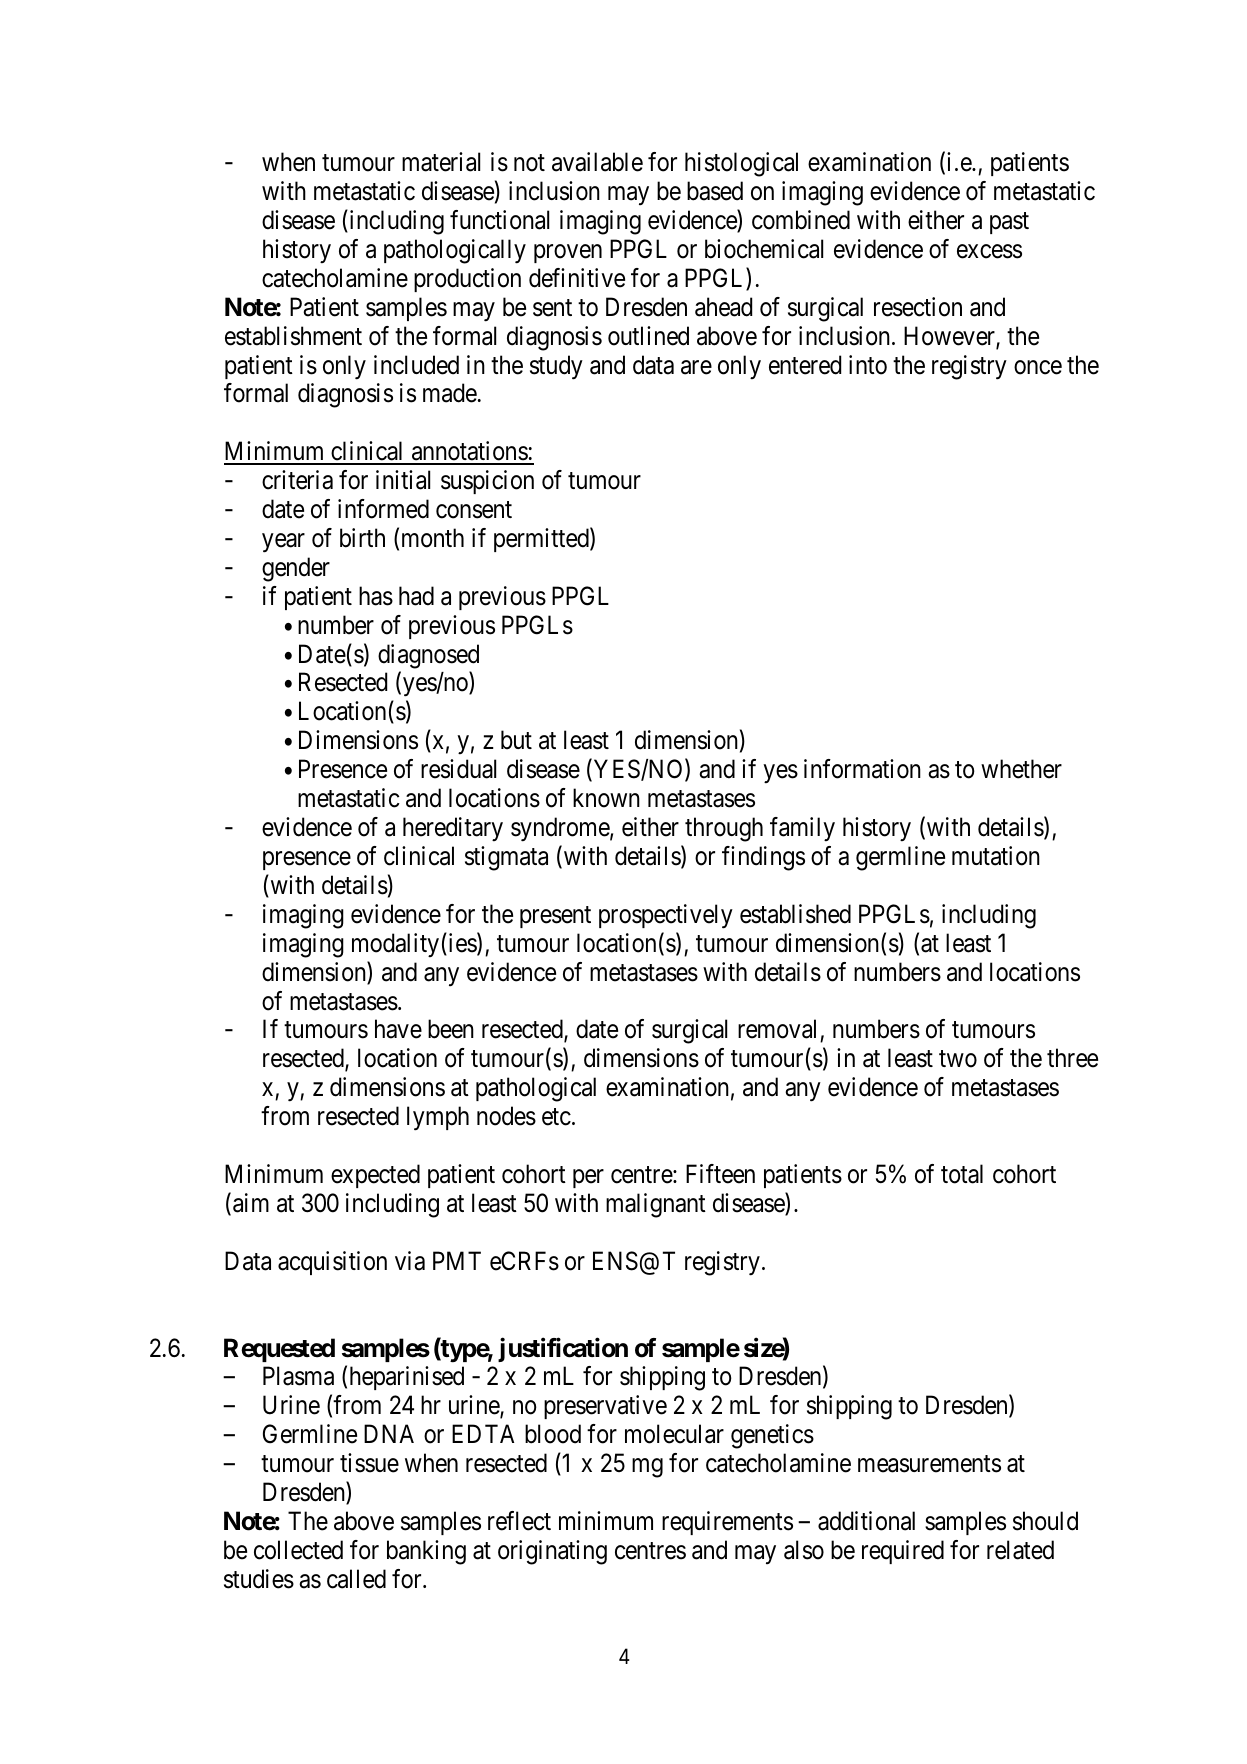 This screenshot has width=1247, height=1764. Describe the element at coordinates (441, 162) in the screenshot. I see `material` at that location.
